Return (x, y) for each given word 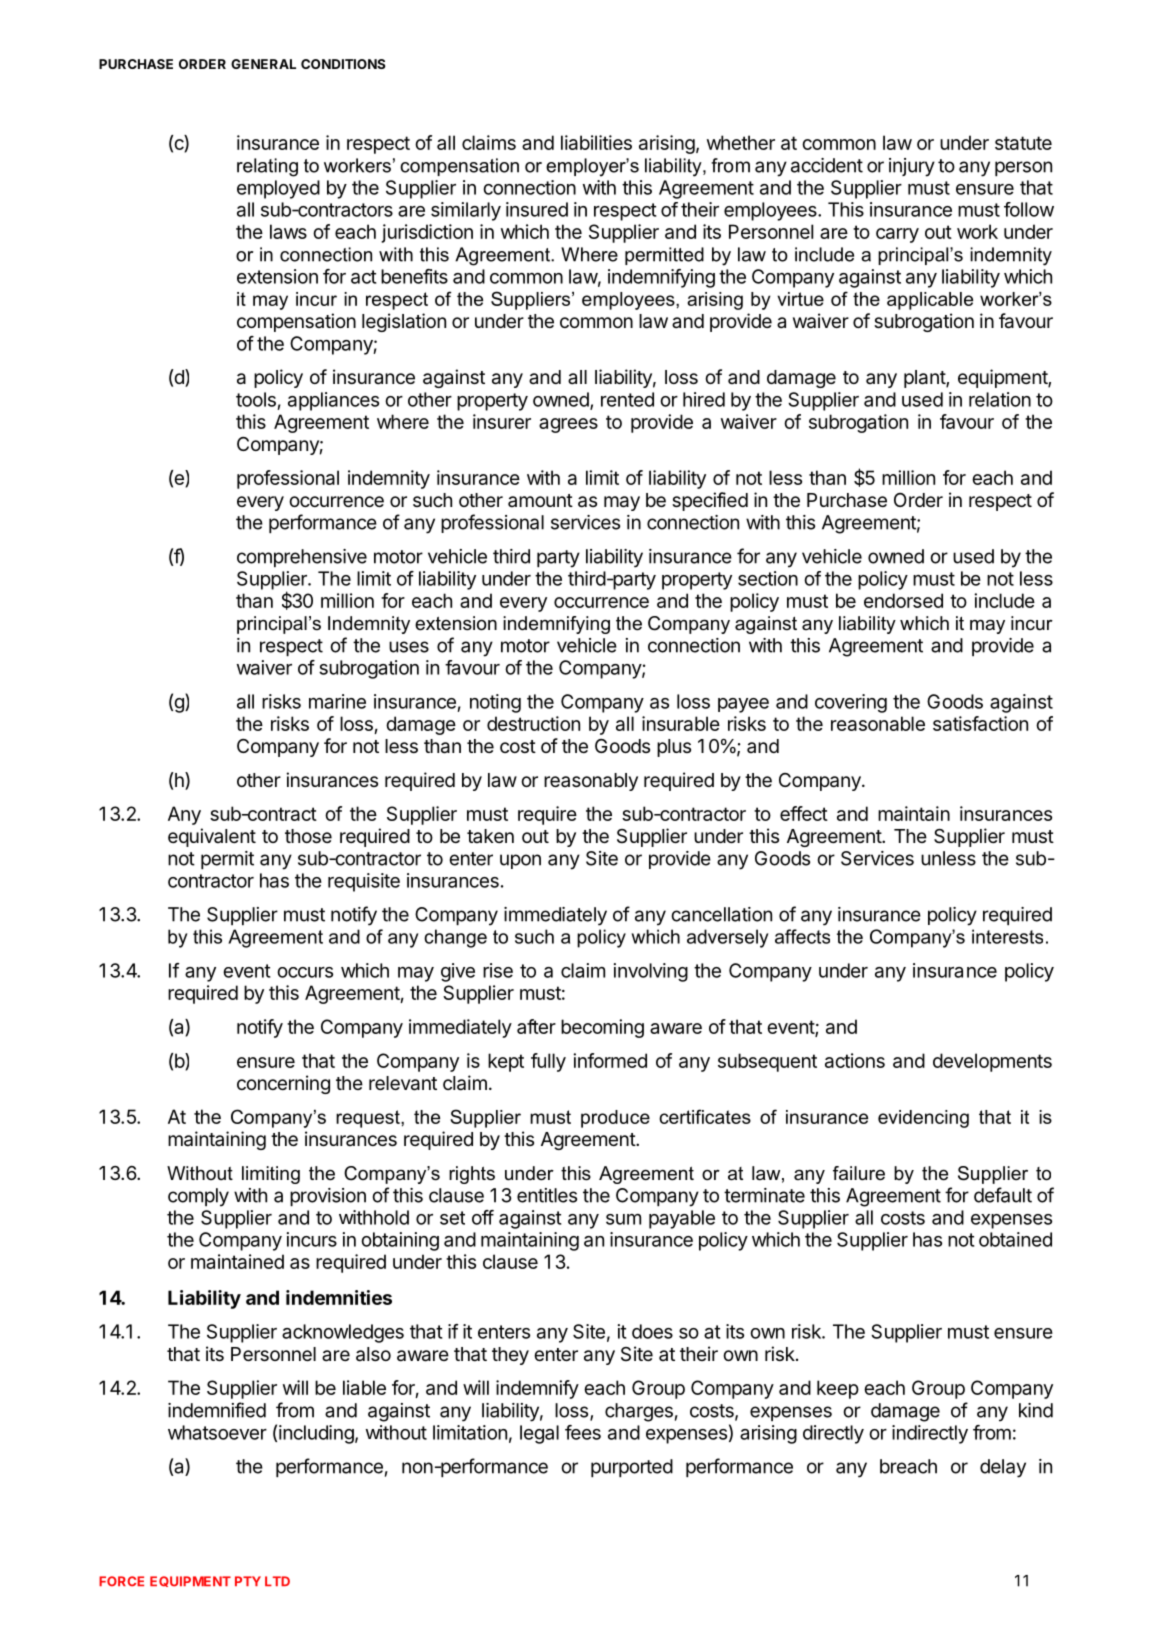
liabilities (596, 142)
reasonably (591, 782)
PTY (248, 1581)
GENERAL (263, 64)
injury (912, 167)
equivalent (212, 837)
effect (804, 813)
